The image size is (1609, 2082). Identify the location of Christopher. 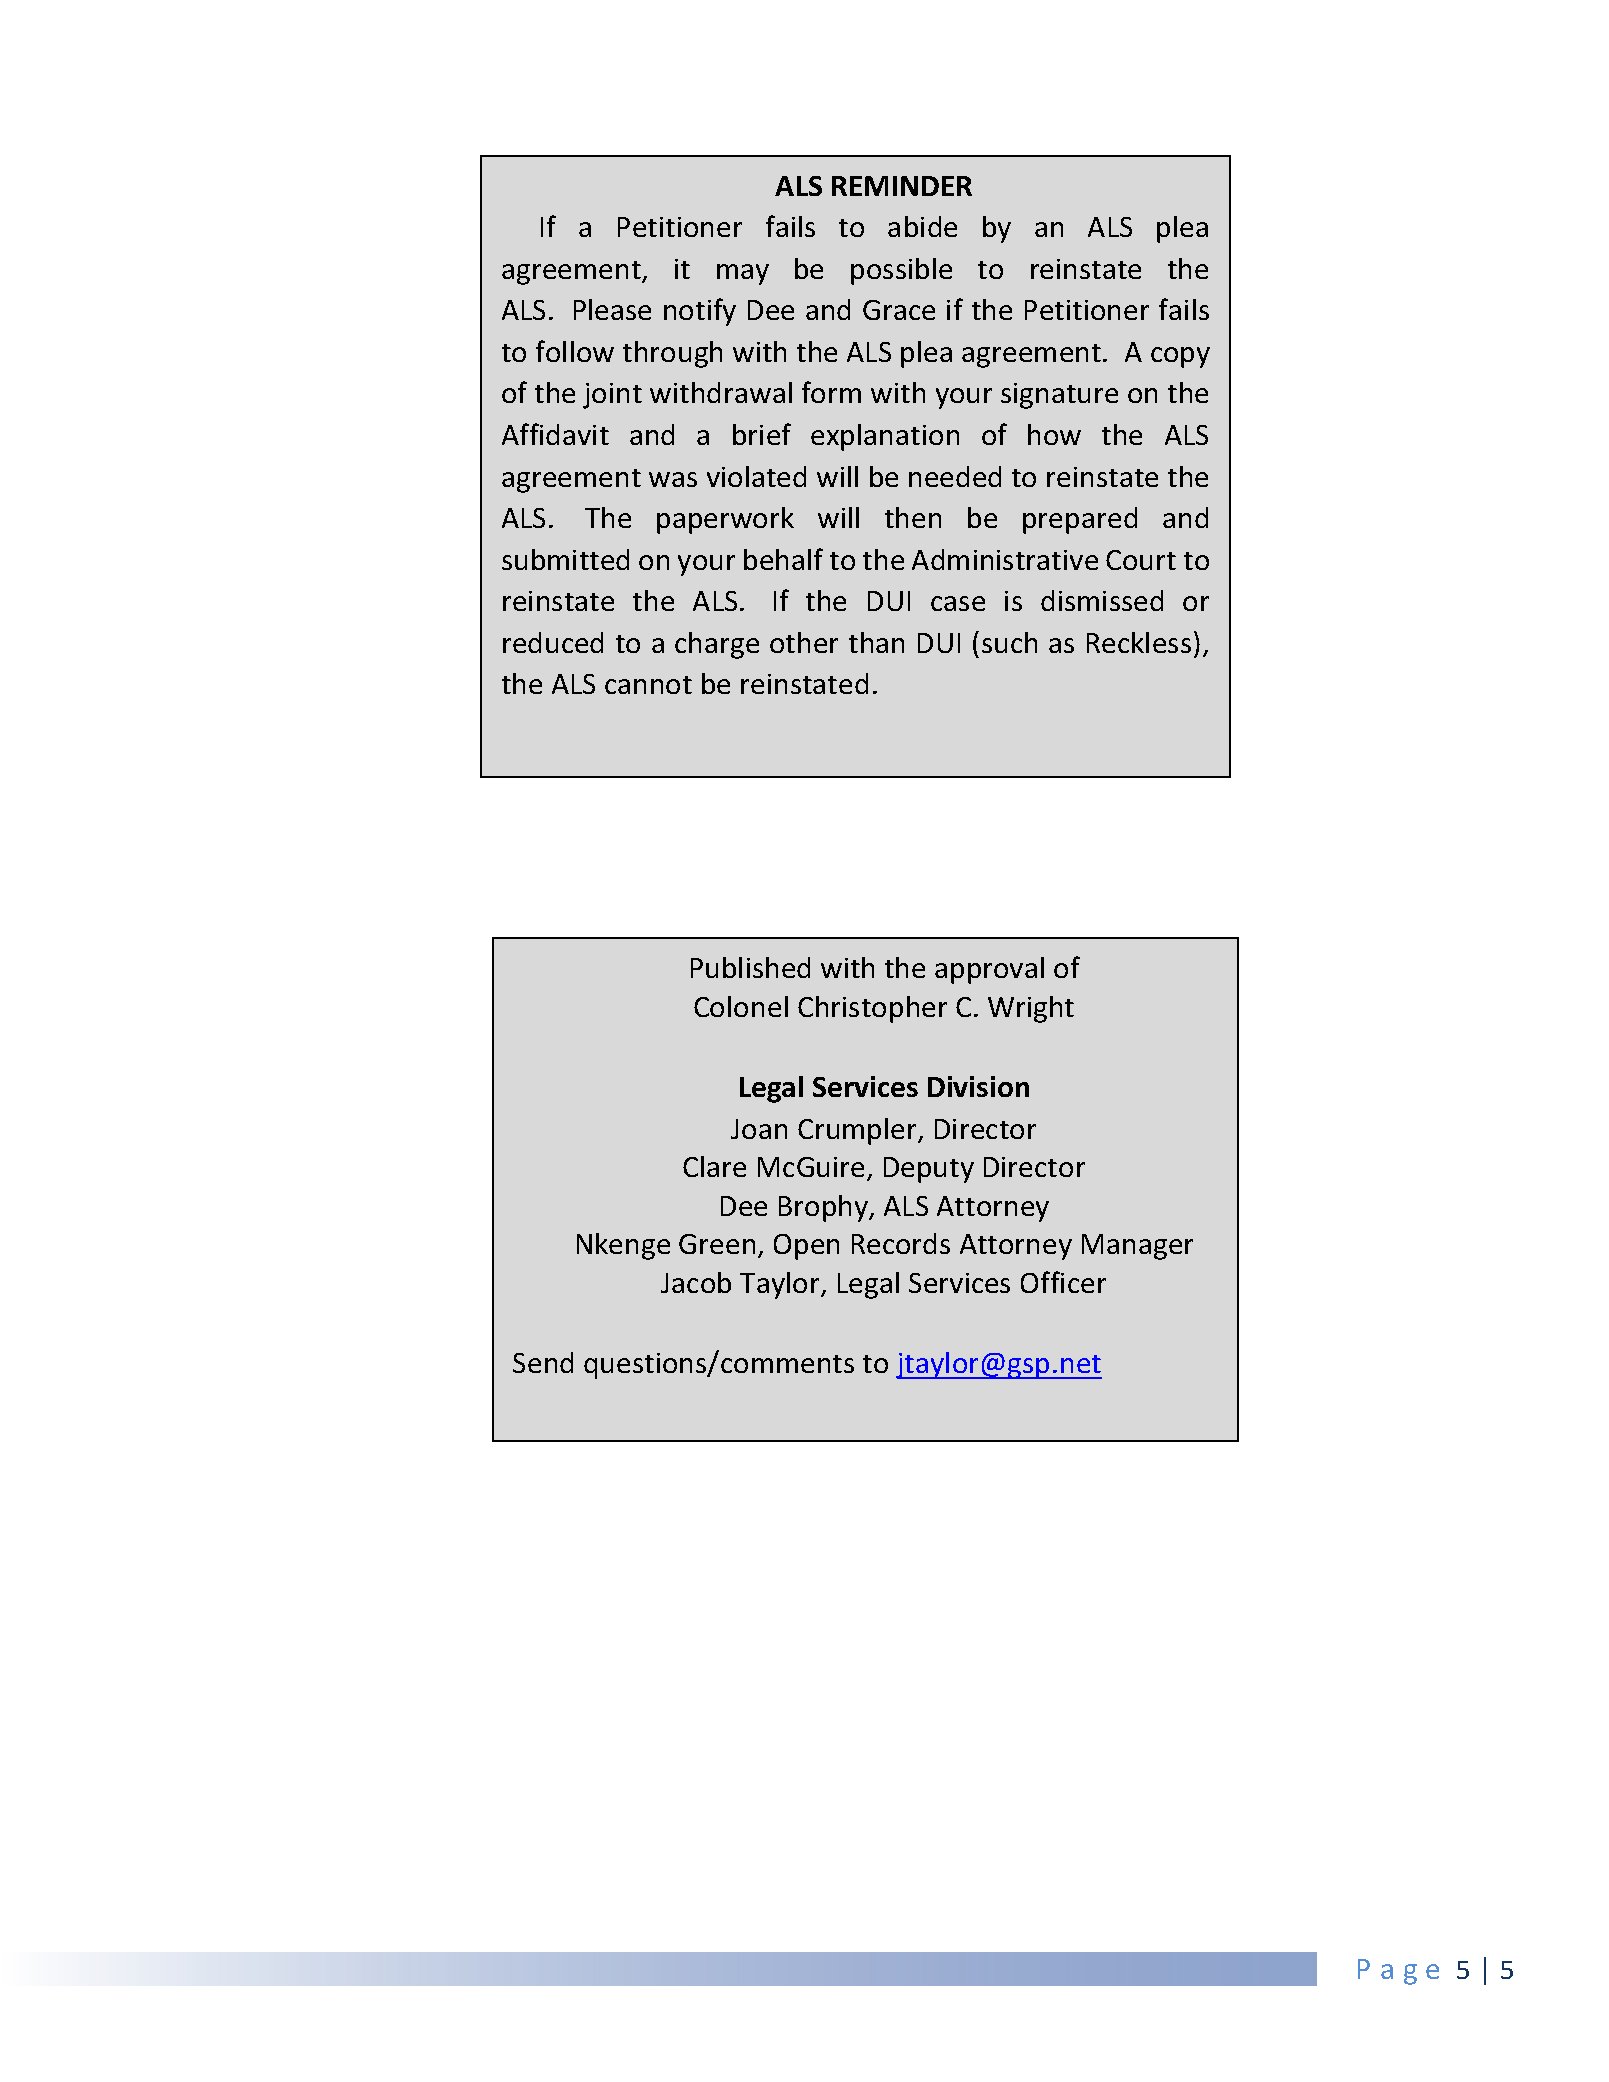
(872, 1009).
